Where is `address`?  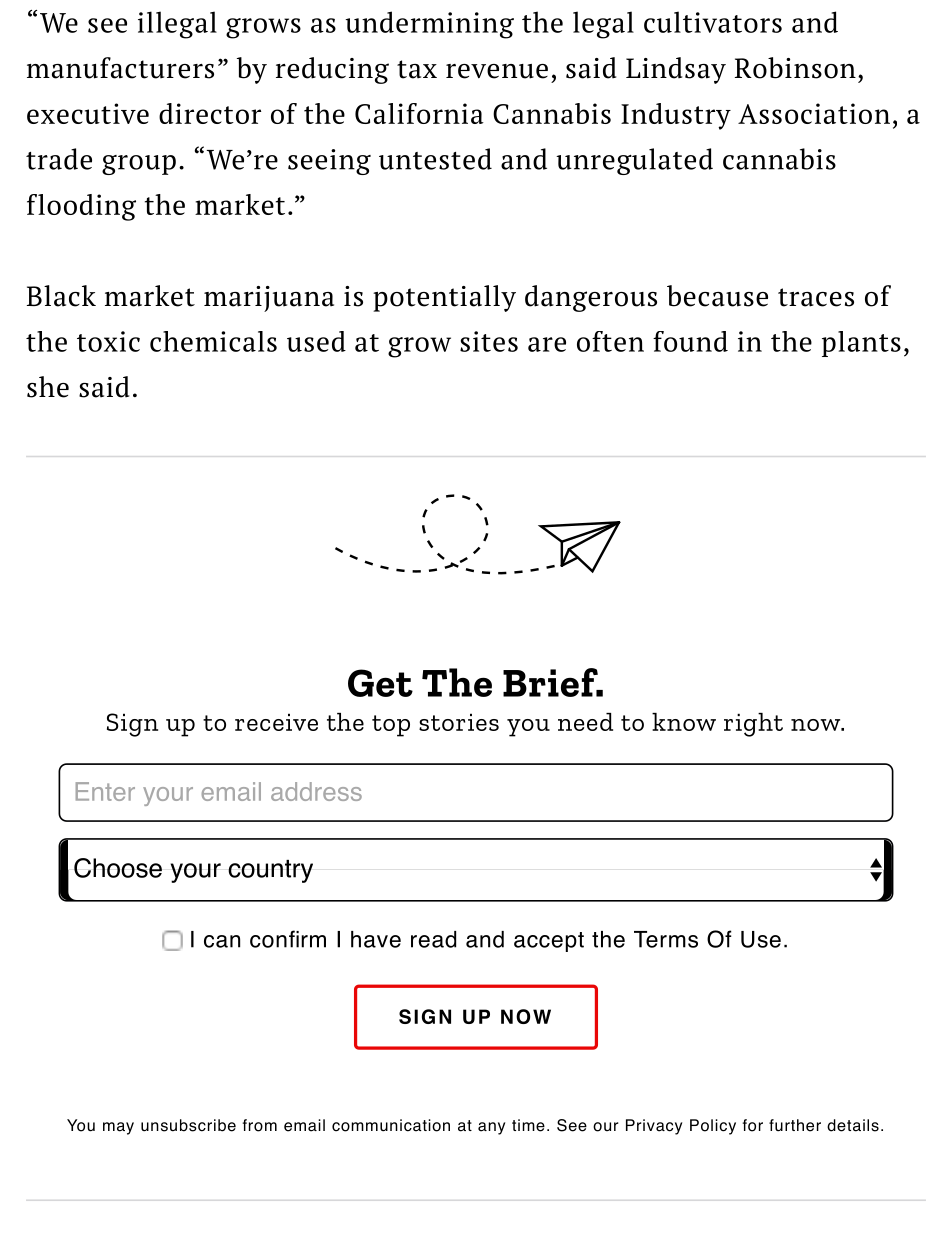 address is located at coordinates (316, 791).
